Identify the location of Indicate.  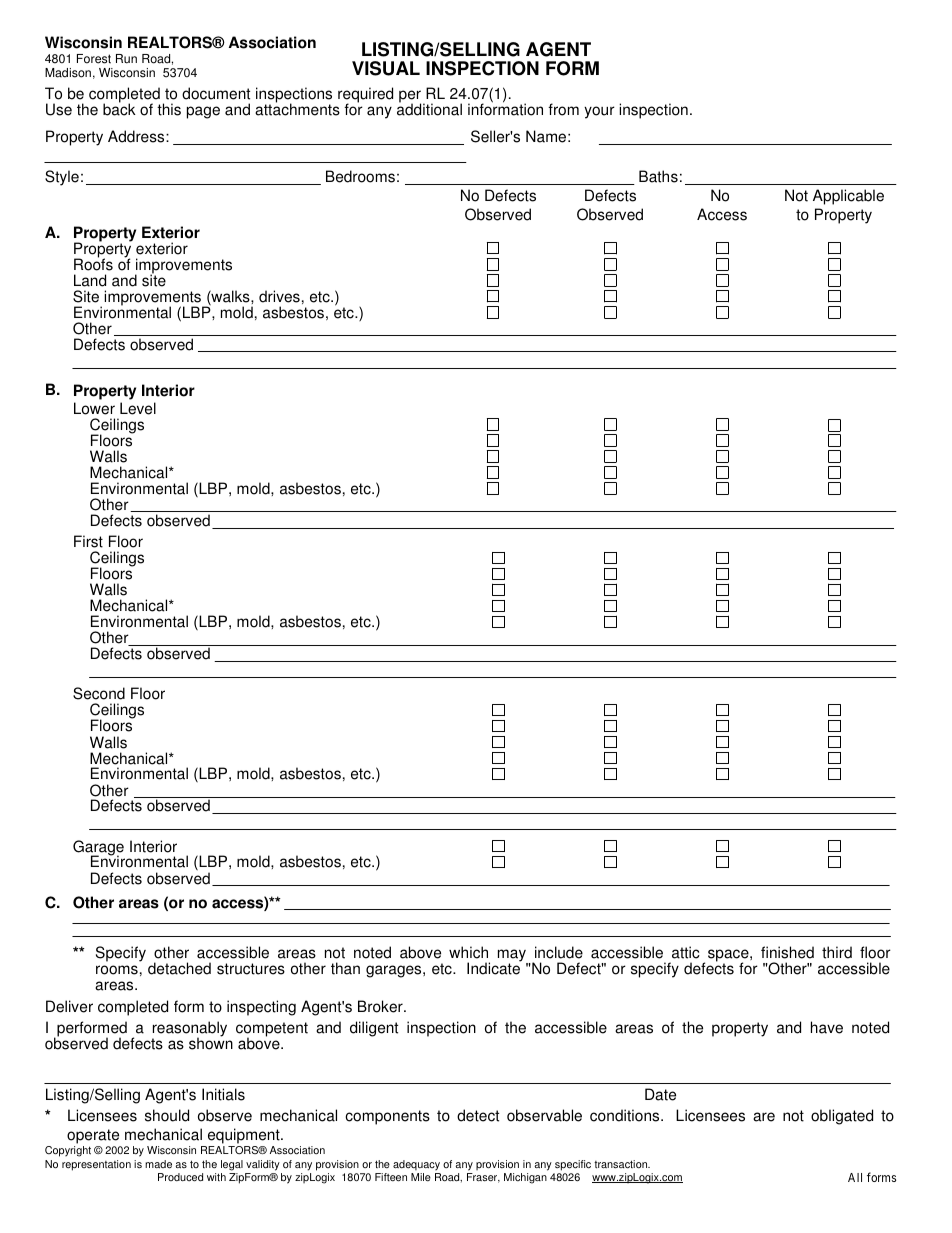
(494, 968).
